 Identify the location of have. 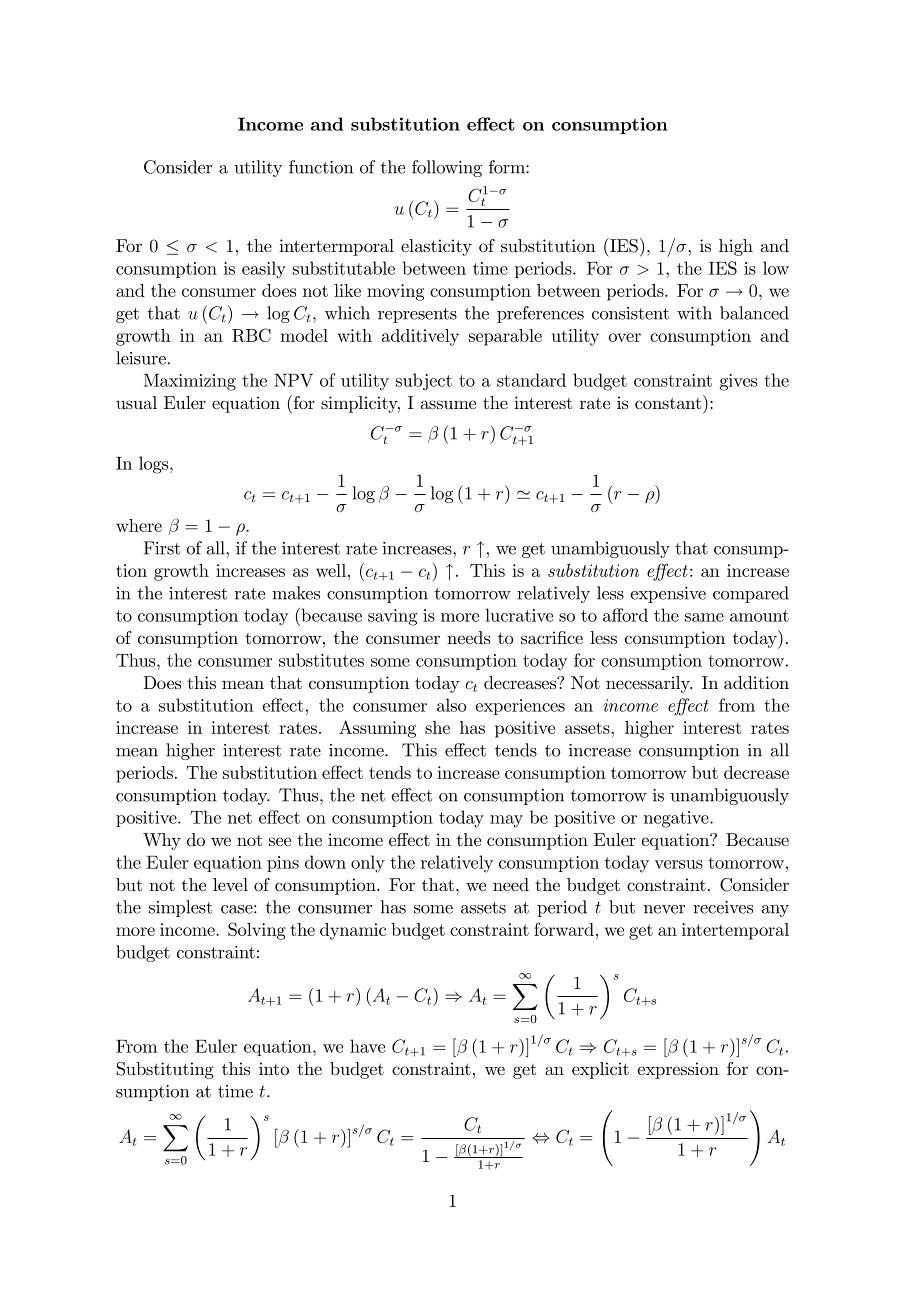
(367, 1046).
